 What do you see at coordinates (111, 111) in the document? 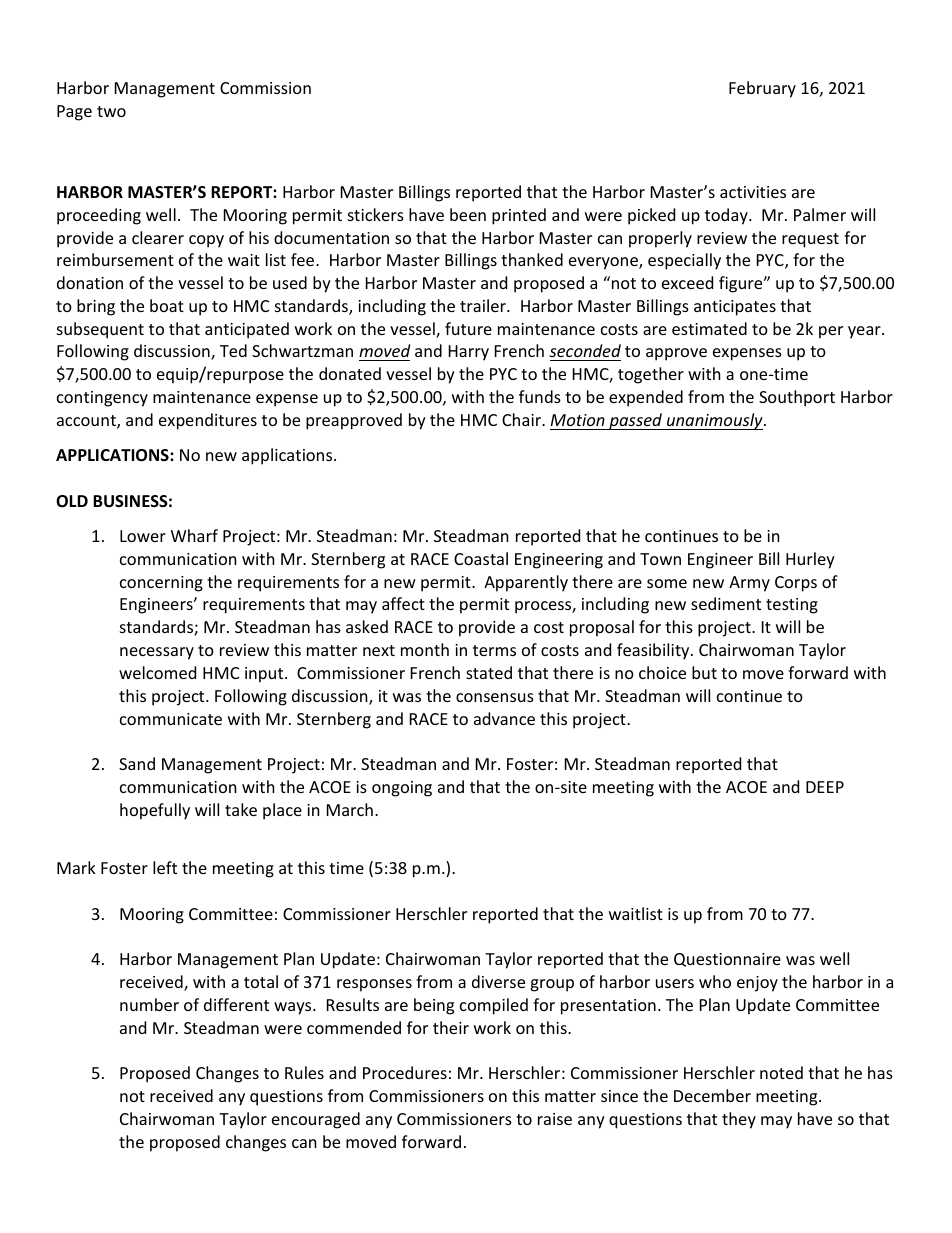
I see `two` at bounding box center [111, 111].
